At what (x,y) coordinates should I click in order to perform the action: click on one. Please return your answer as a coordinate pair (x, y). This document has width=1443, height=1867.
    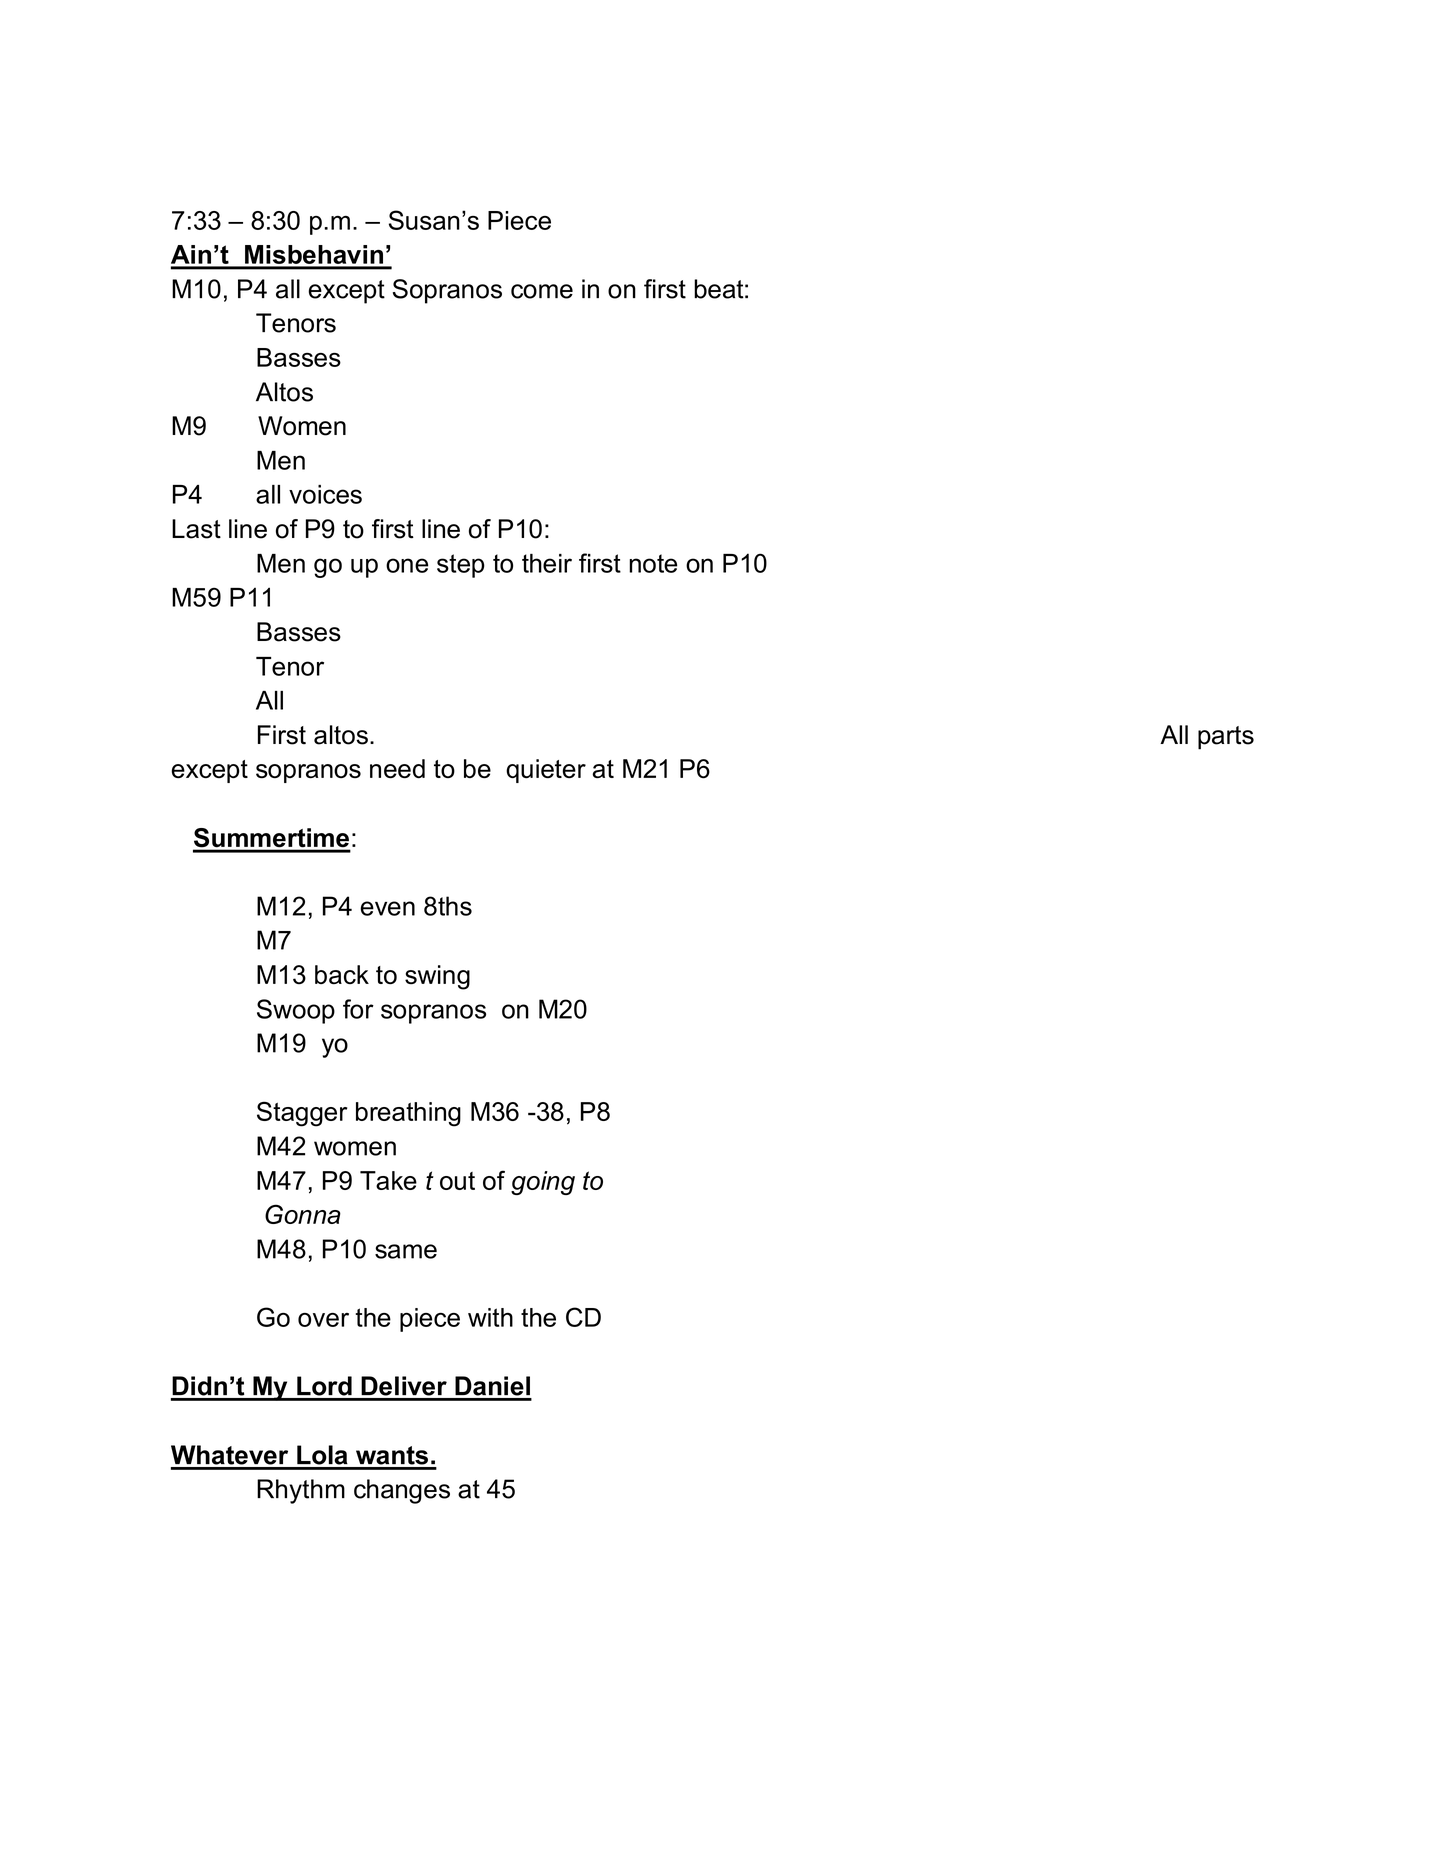
    Looking at the image, I should click on (407, 565).
